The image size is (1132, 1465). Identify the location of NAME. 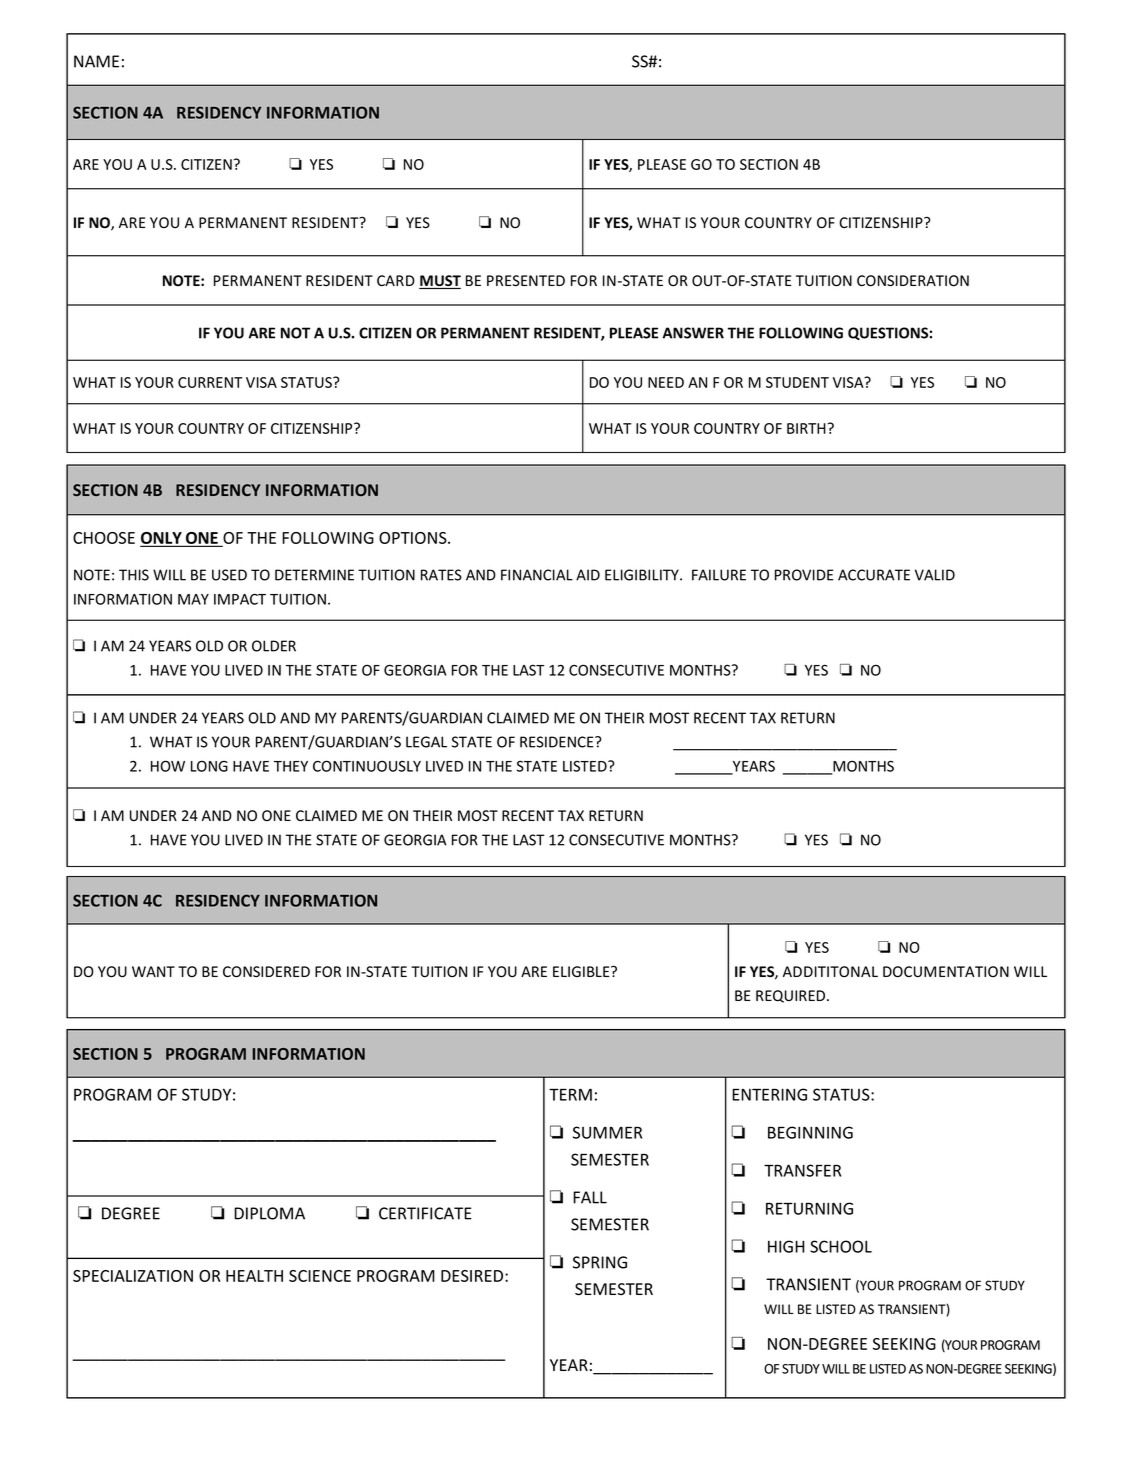
(96, 61).
